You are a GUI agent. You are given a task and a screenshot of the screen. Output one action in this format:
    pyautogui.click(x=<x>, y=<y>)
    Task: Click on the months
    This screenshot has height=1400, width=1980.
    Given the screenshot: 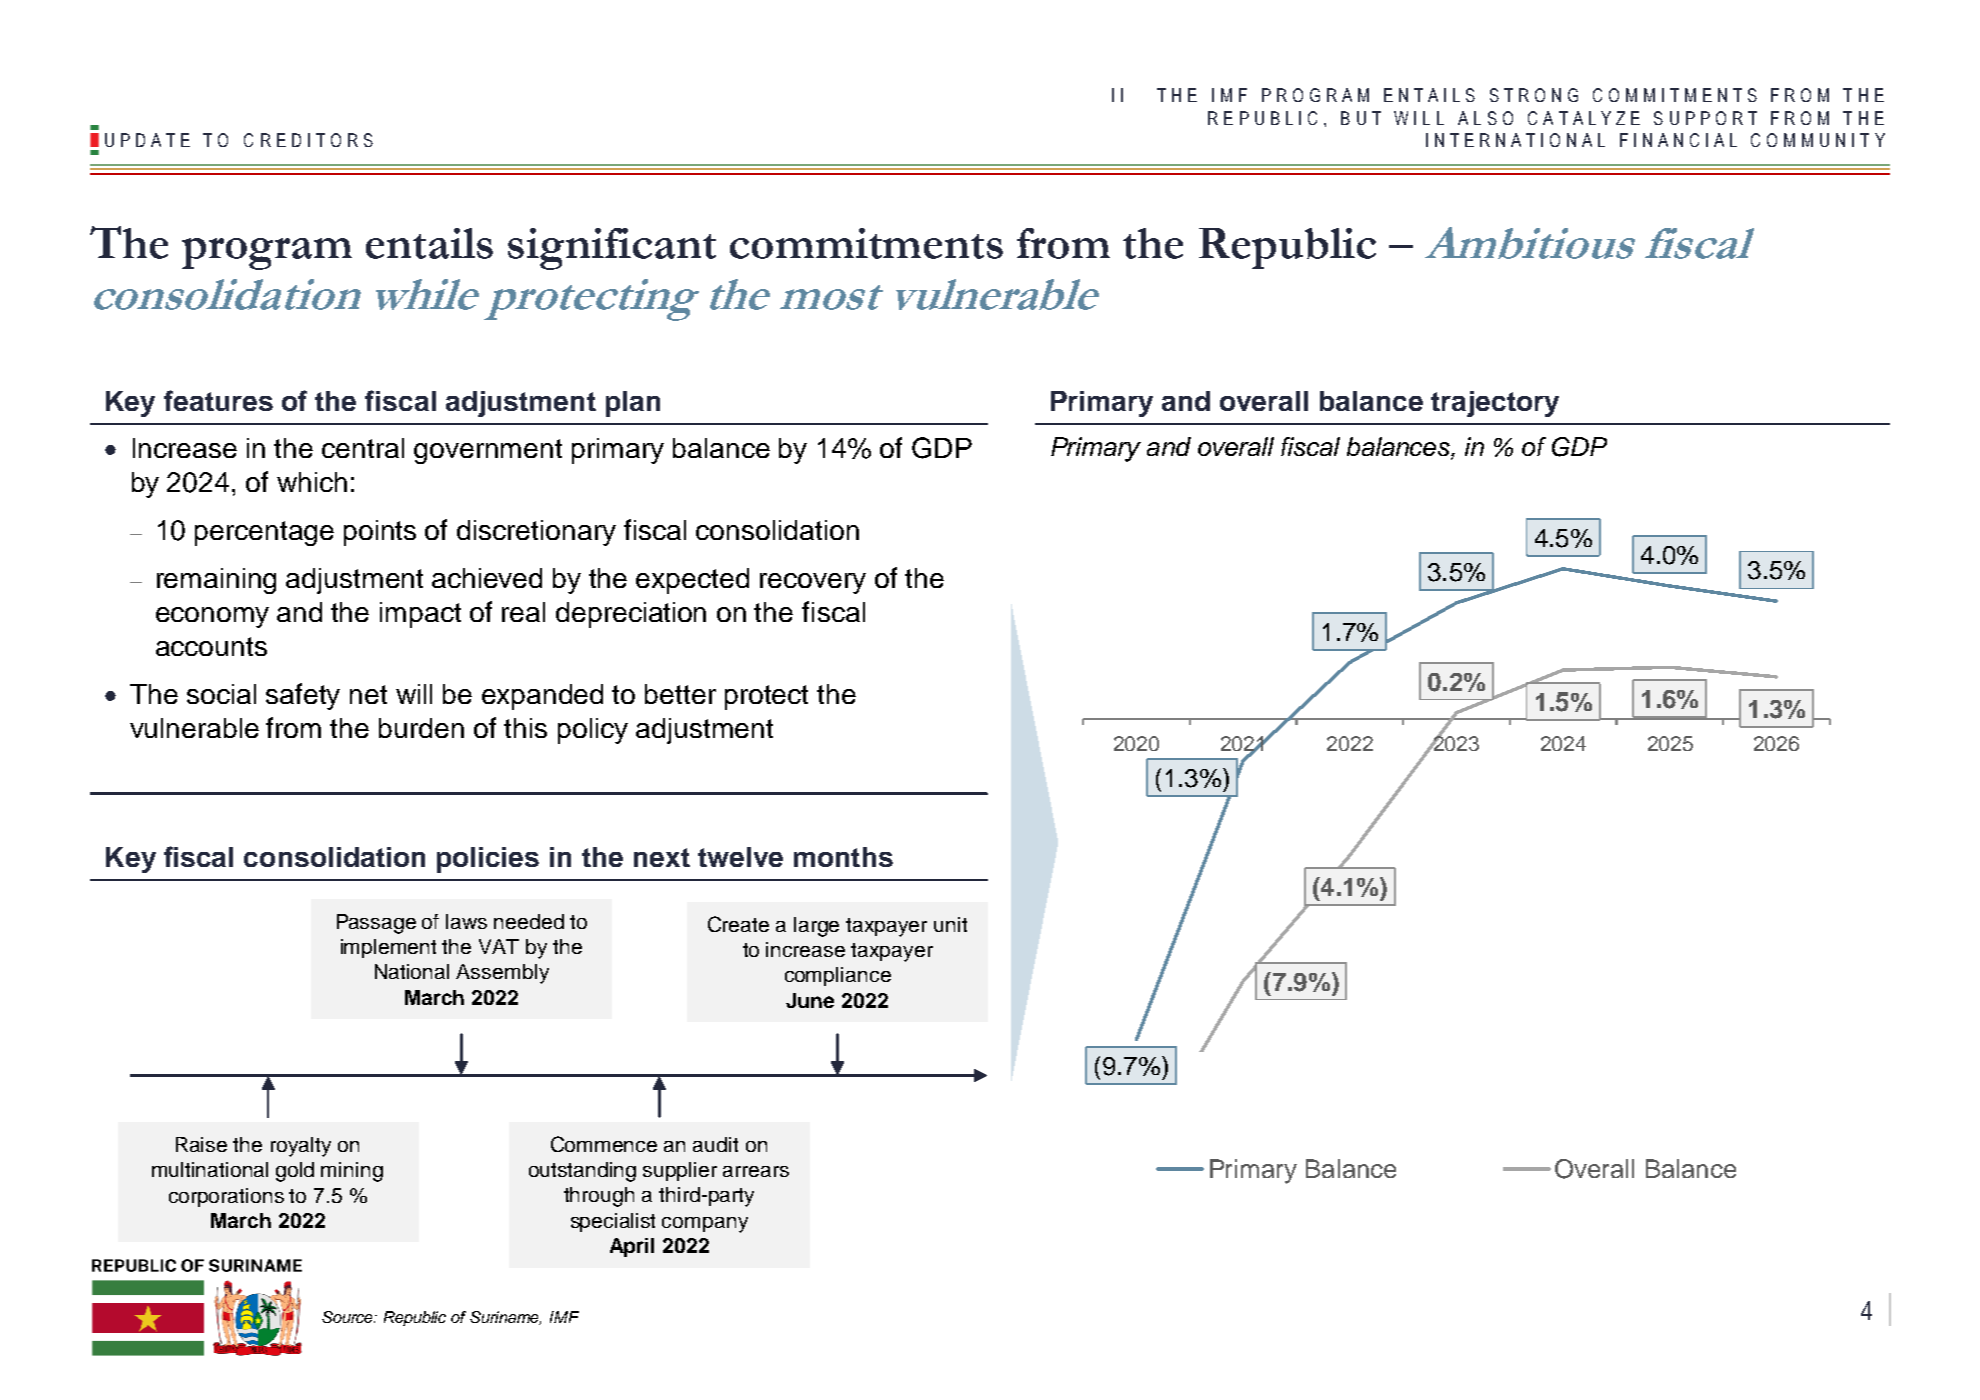 What is the action you would take?
    pyautogui.click(x=843, y=857)
